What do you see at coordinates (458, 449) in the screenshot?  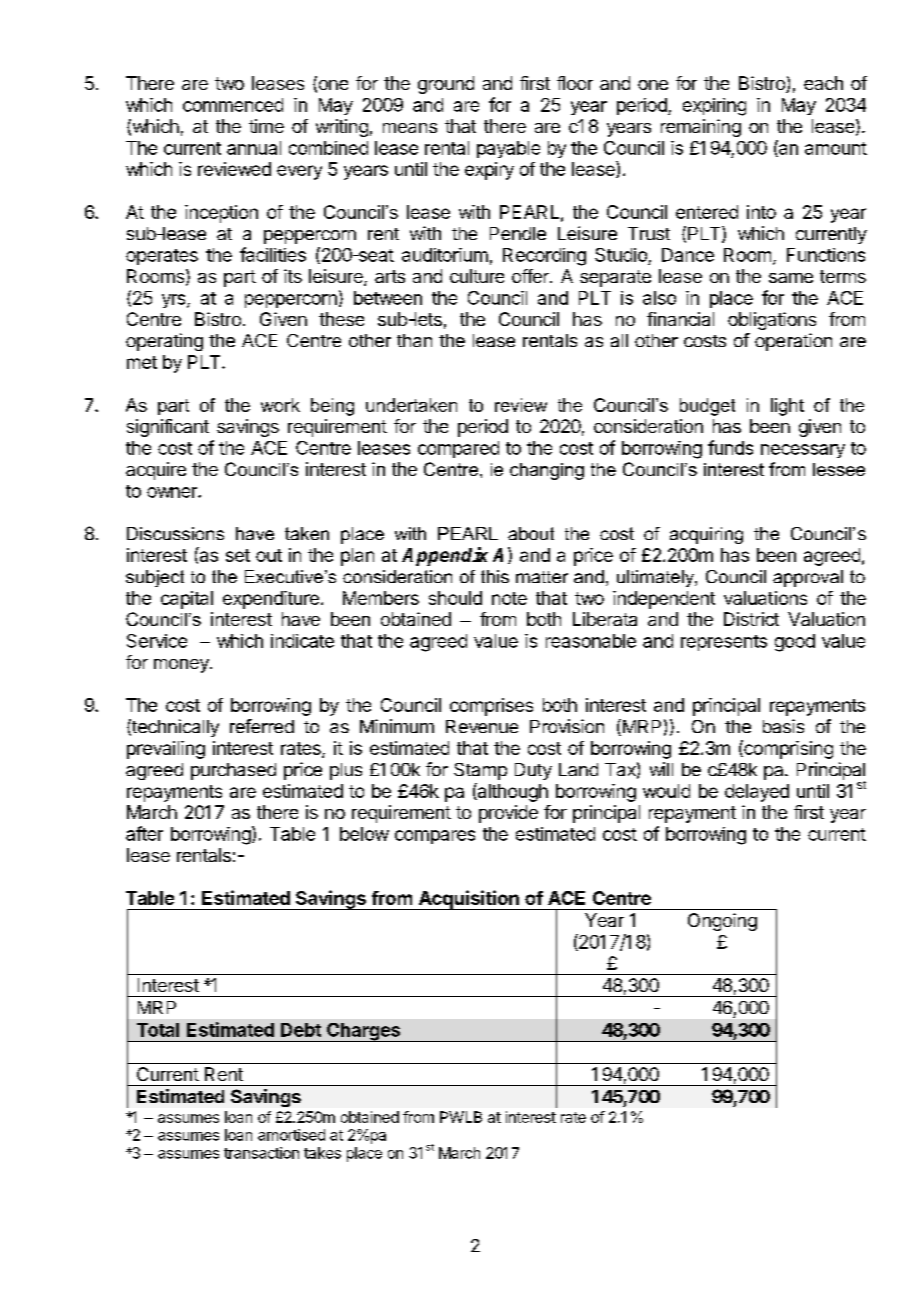 I see `compared` at bounding box center [458, 449].
